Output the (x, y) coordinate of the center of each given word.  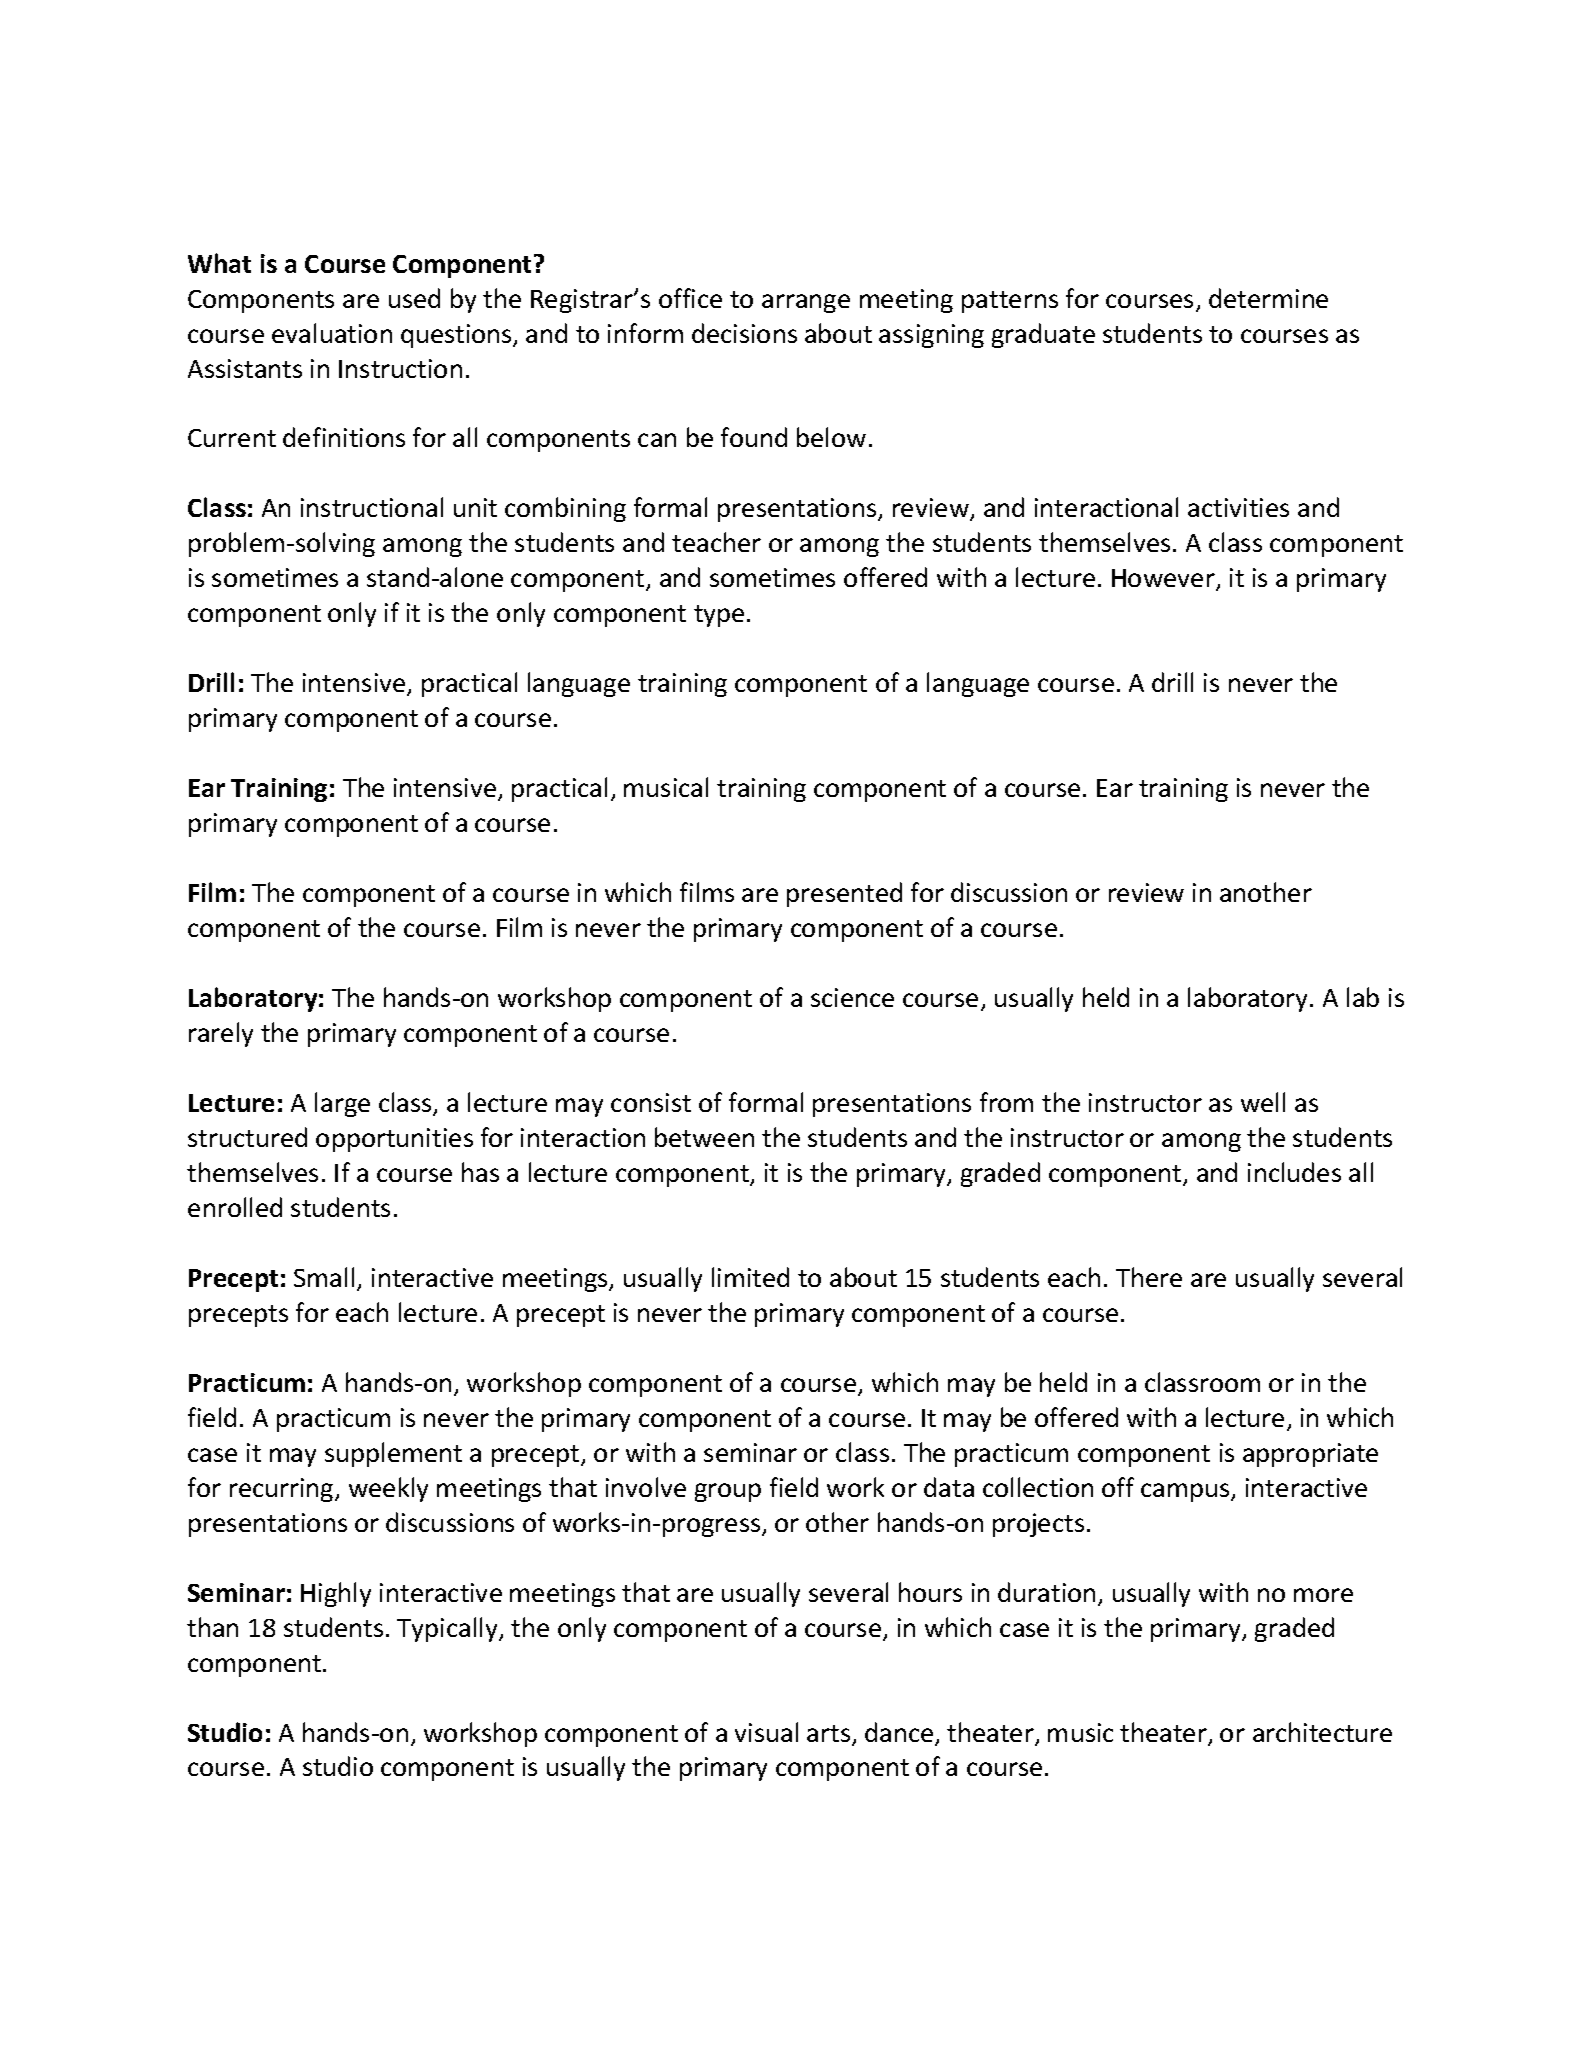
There (1149, 1277)
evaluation (332, 333)
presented (844, 894)
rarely (221, 1034)
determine (1268, 298)
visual (766, 1732)
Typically (448, 1629)
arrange (806, 303)
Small (324, 1277)
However (1164, 580)
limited (750, 1277)
